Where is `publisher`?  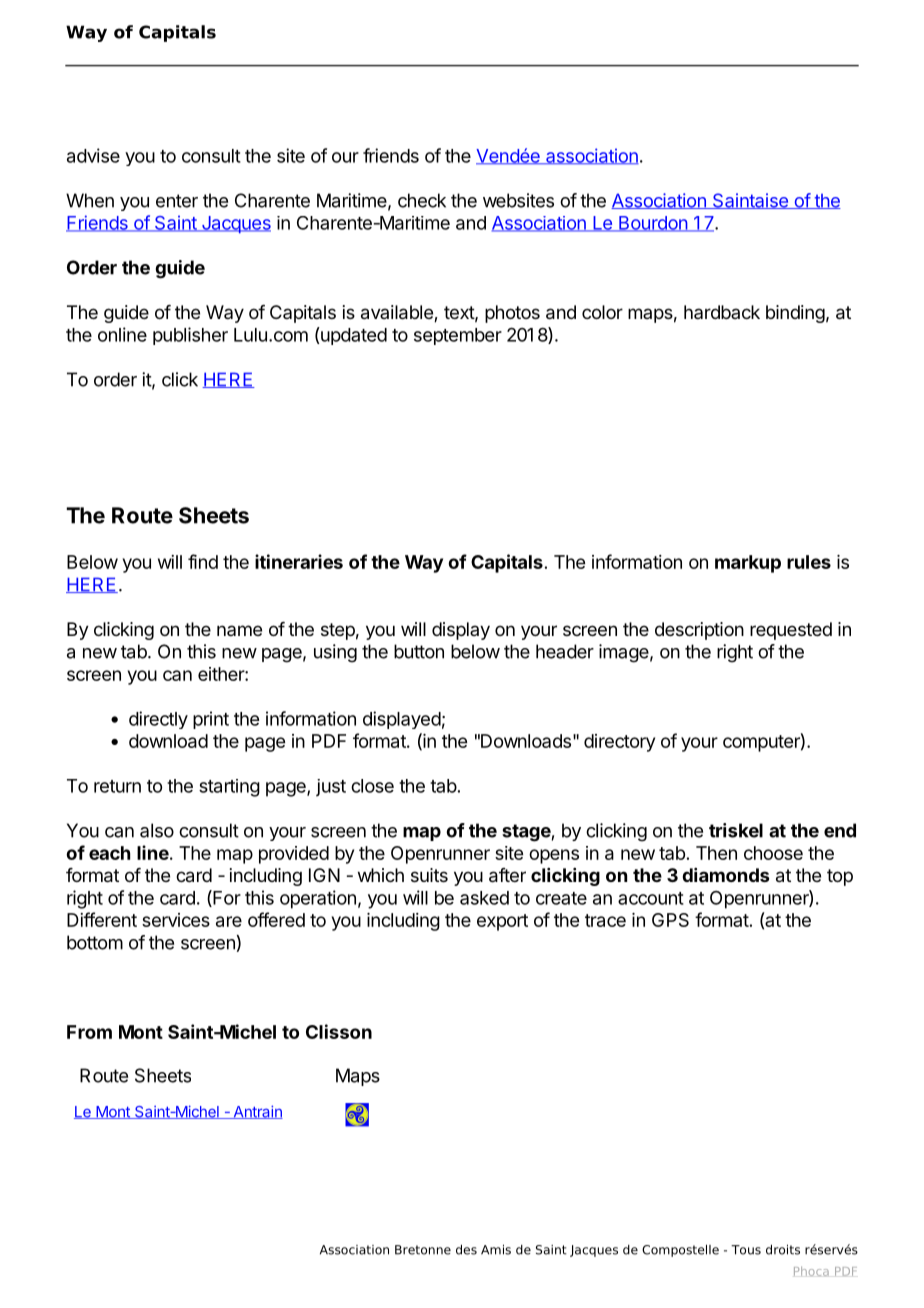
publisher is located at coordinates (190, 336).
